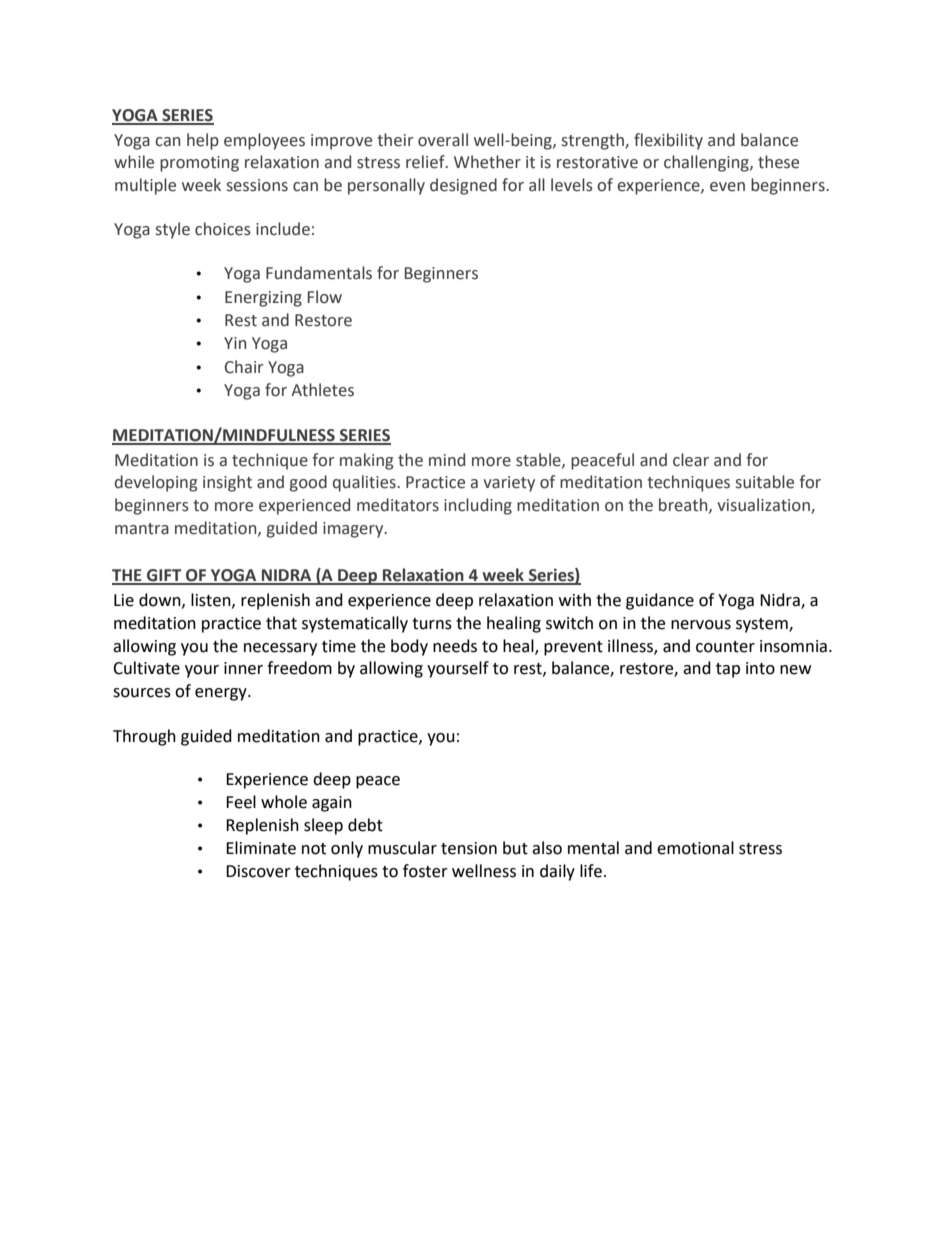 This image has width=952, height=1233. I want to click on promoting, so click(199, 164).
